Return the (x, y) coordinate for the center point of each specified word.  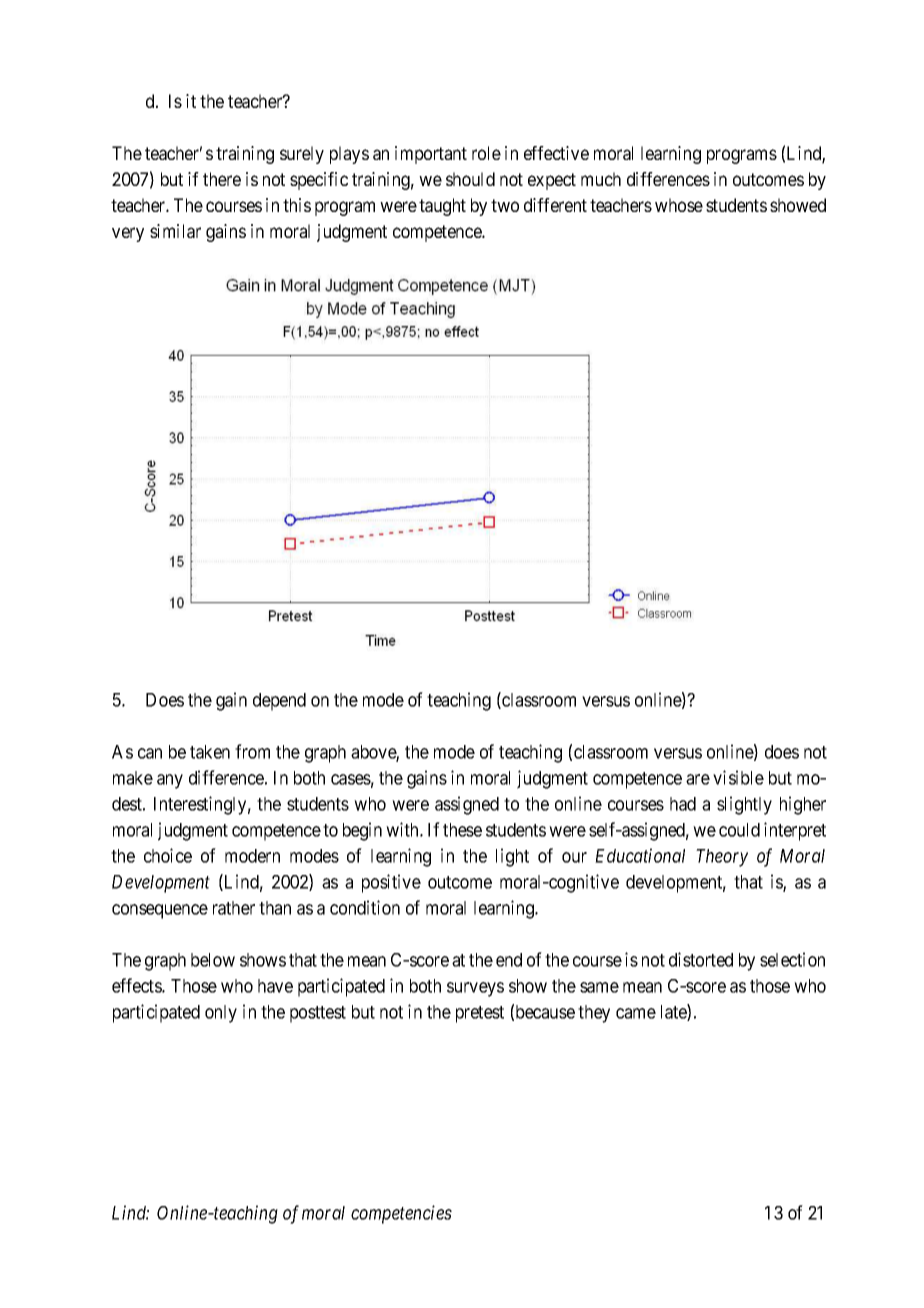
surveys (475, 989)
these (462, 830)
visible (738, 777)
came (636, 1013)
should (470, 179)
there (222, 179)
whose (679, 205)
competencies (401, 1214)
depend (279, 702)
